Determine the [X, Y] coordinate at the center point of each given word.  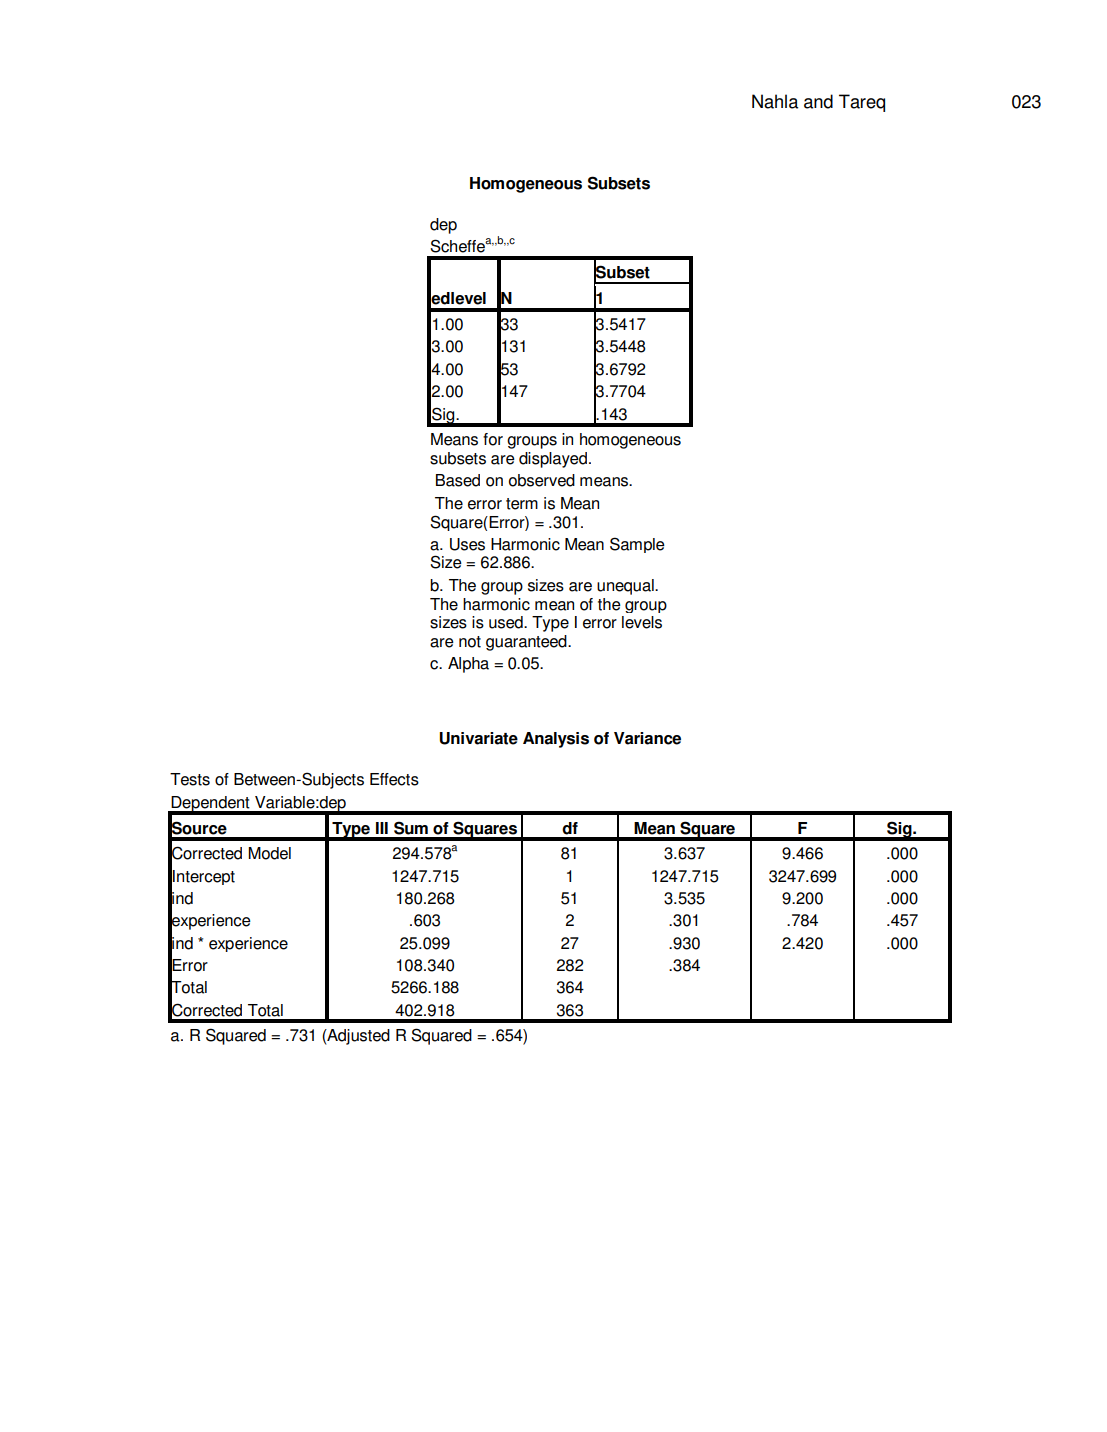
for [493, 439]
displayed [553, 460]
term [522, 504]
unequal [626, 587]
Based [458, 480]
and [818, 101]
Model [269, 853]
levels [642, 622]
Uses [467, 544]
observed [542, 480]
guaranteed [527, 643]
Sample [637, 545]
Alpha [468, 665]
